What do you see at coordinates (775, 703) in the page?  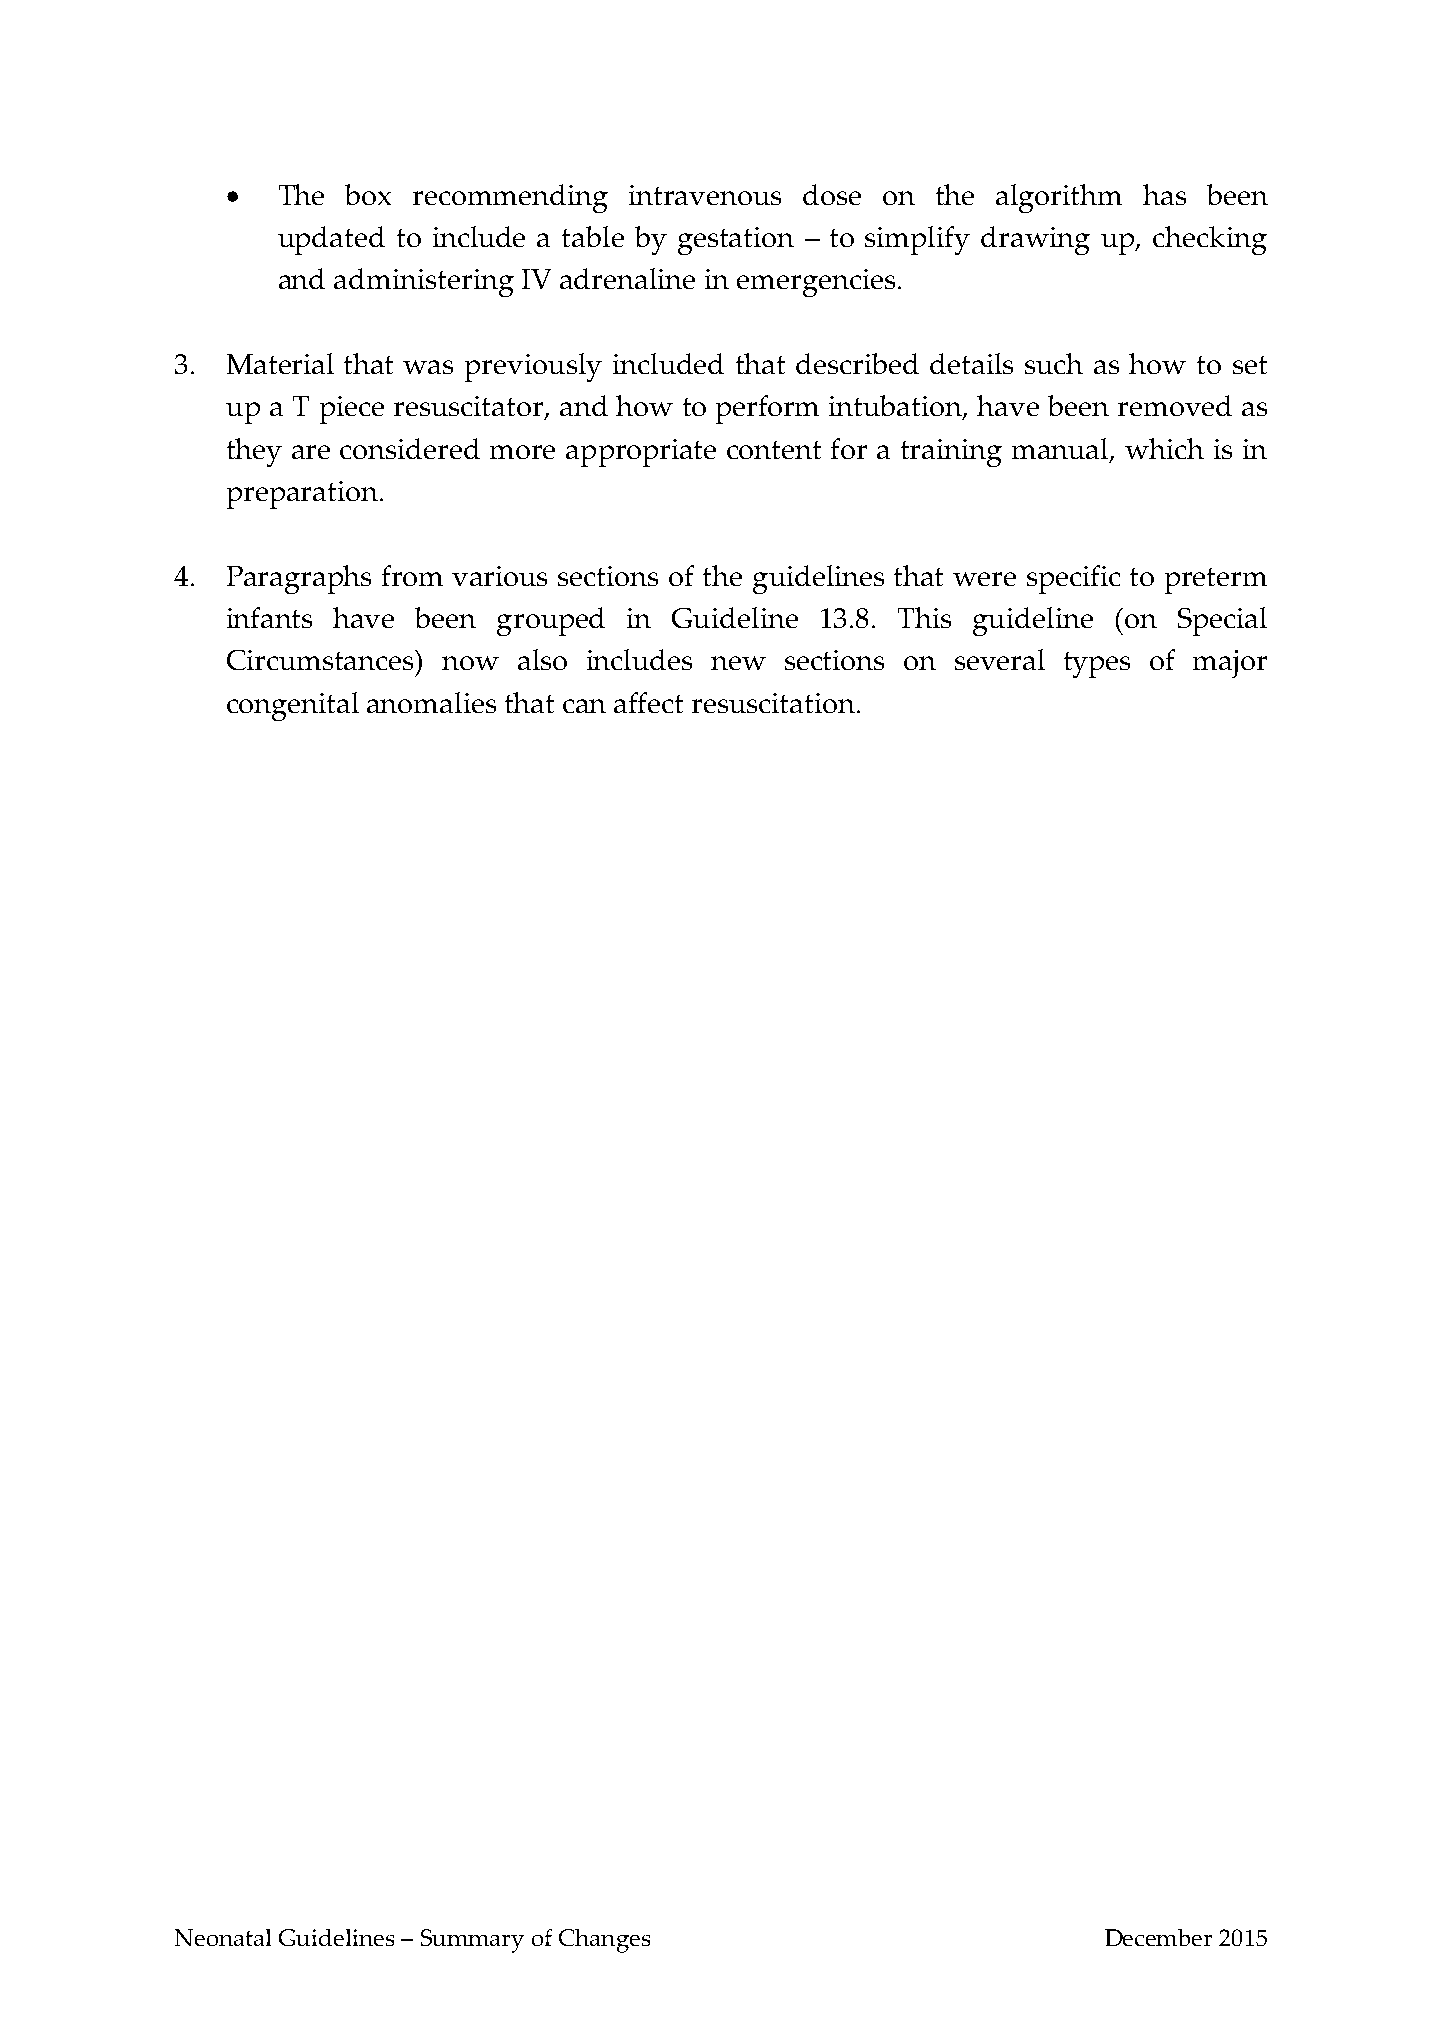 I see `resuscitation` at bounding box center [775, 703].
